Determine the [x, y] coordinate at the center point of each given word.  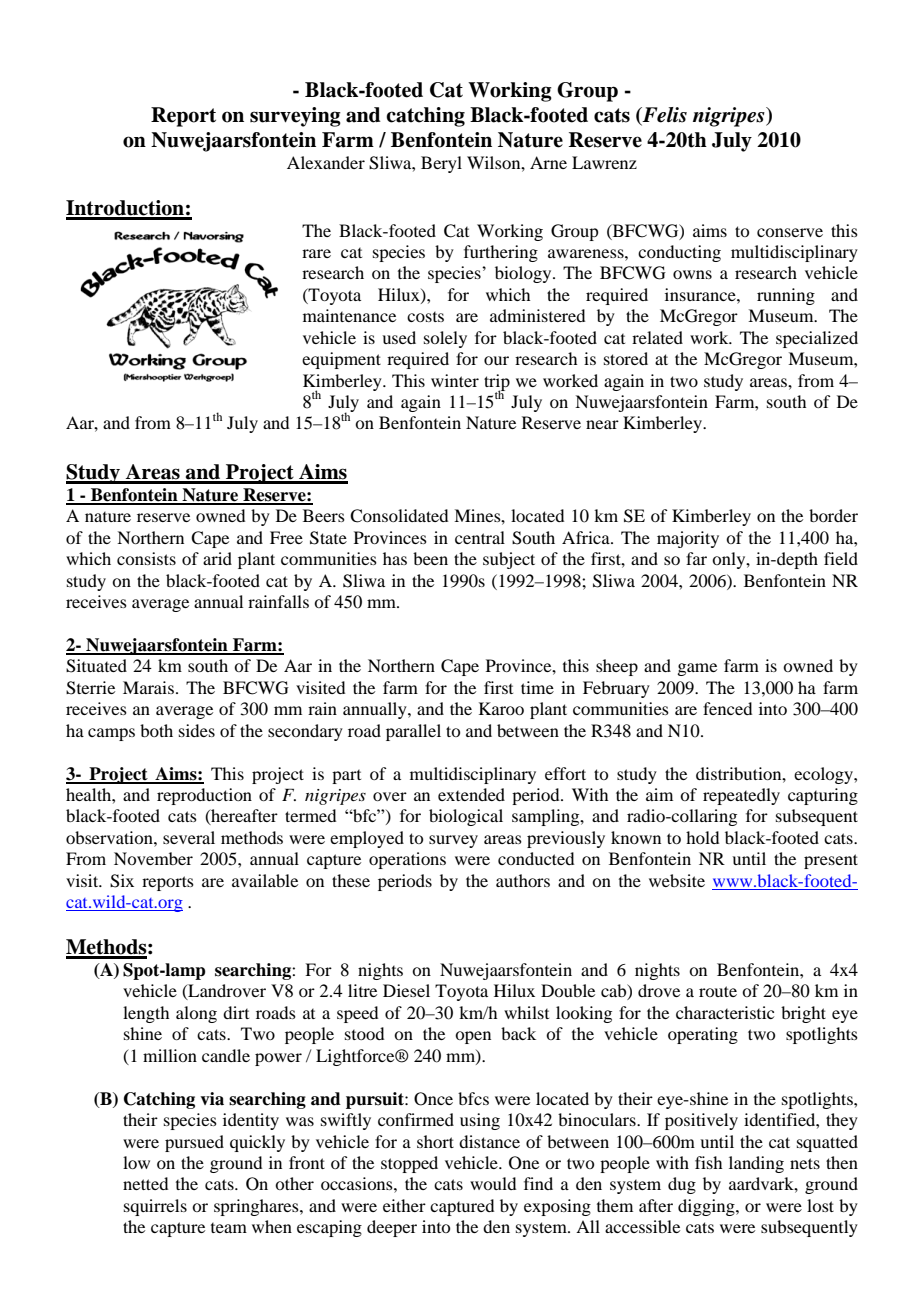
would [493, 1183]
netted [145, 1183]
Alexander [326, 162]
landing [756, 1164]
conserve [790, 232]
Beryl [441, 164]
